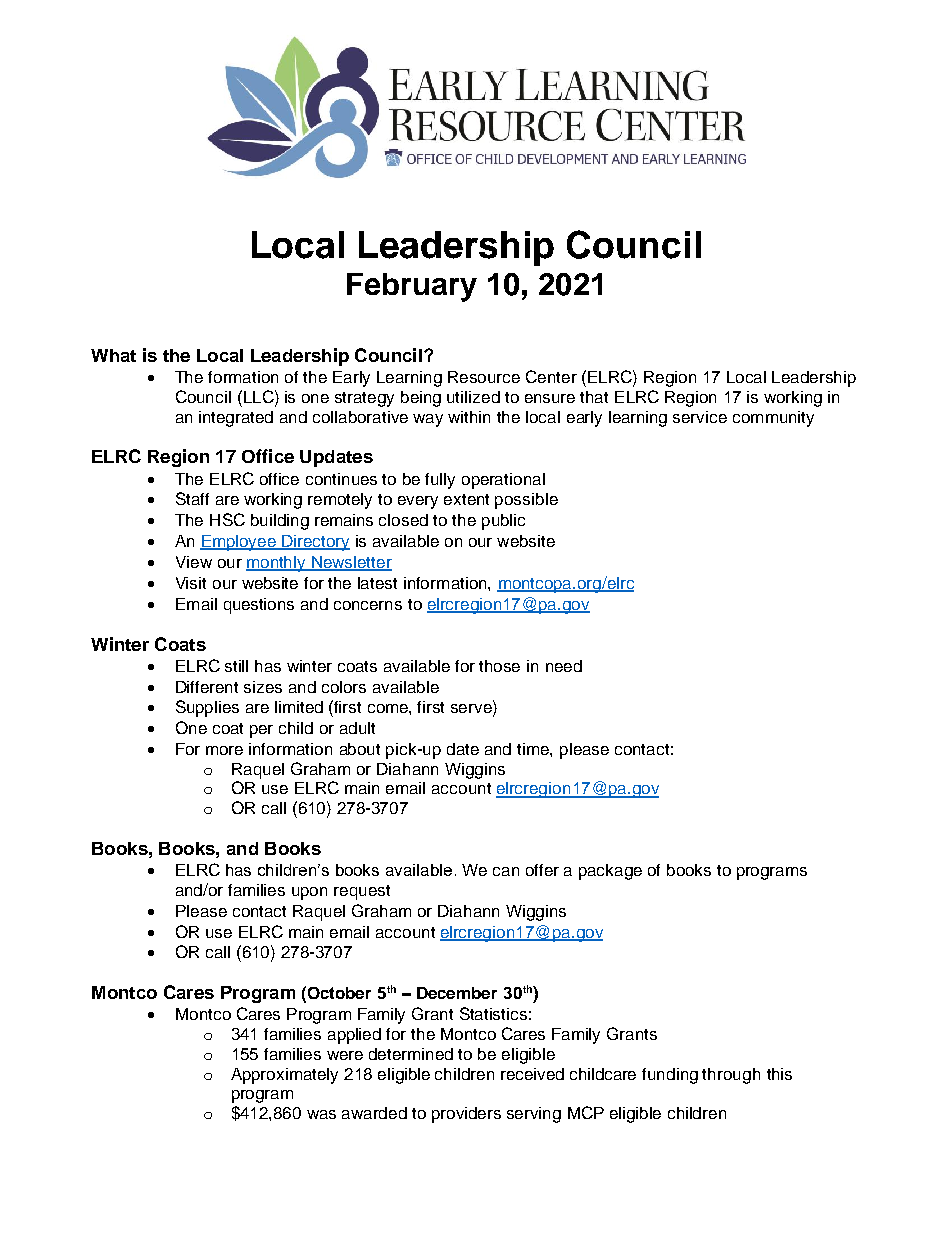  I want to click on service, so click(700, 417).
